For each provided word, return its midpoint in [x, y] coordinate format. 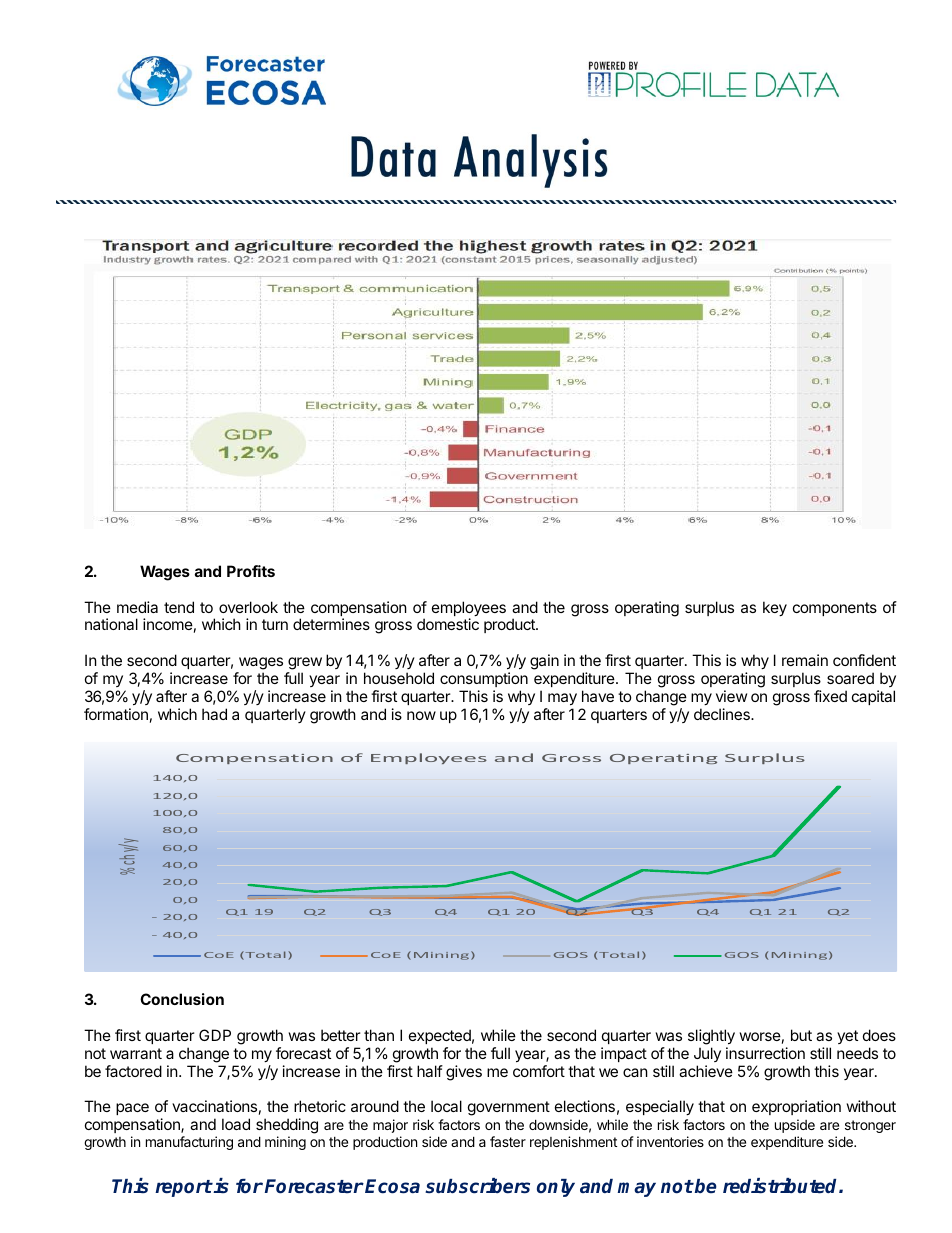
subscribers [477, 1186]
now [421, 715]
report [184, 1188]
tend [179, 607]
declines [723, 714]
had [214, 714]
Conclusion [182, 999]
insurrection [765, 1053]
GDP [215, 1035]
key [775, 608]
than [379, 1035]
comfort [539, 1071]
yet [847, 1037]
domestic [448, 624]
